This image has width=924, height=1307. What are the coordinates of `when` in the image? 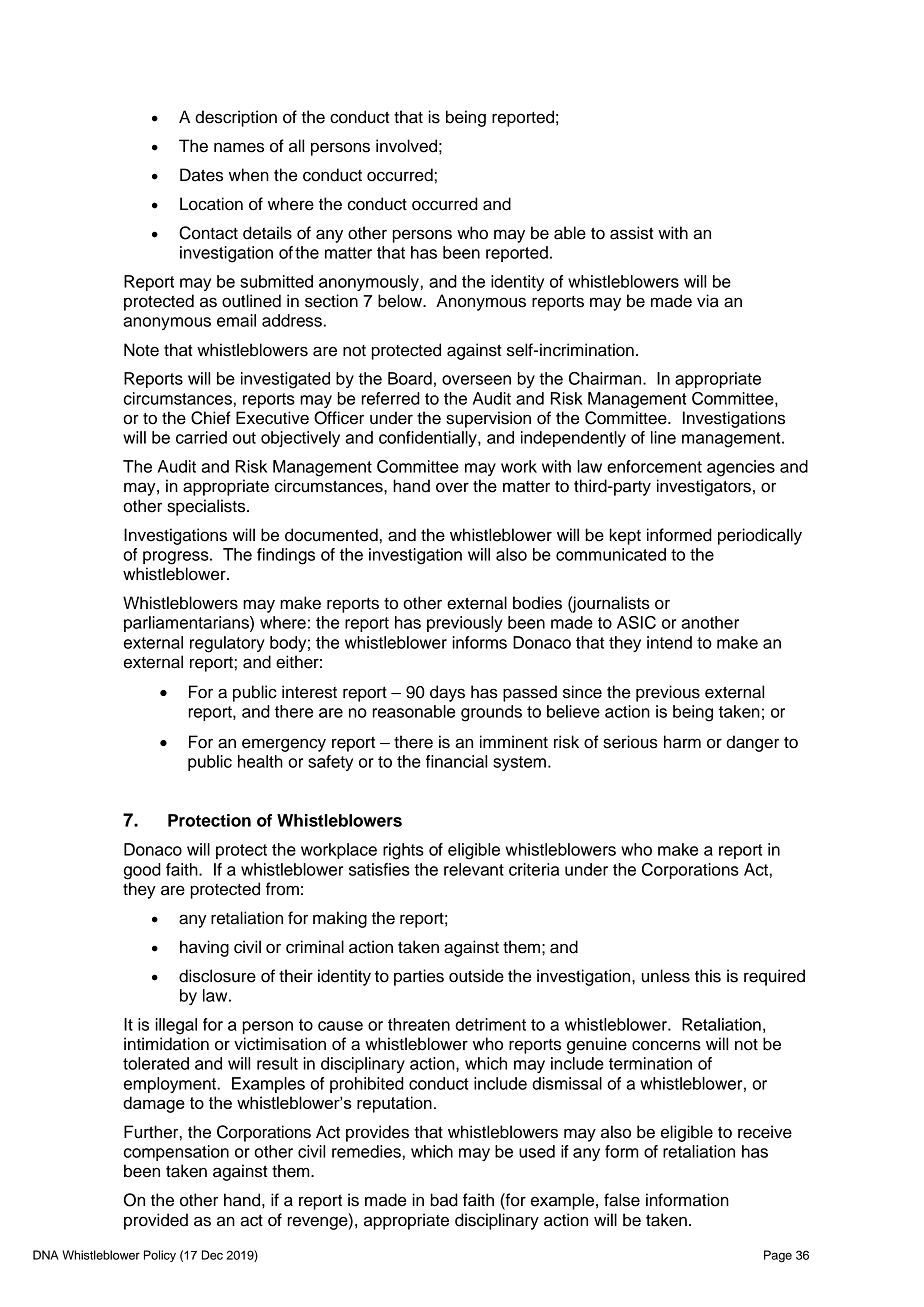 It's located at (249, 175).
